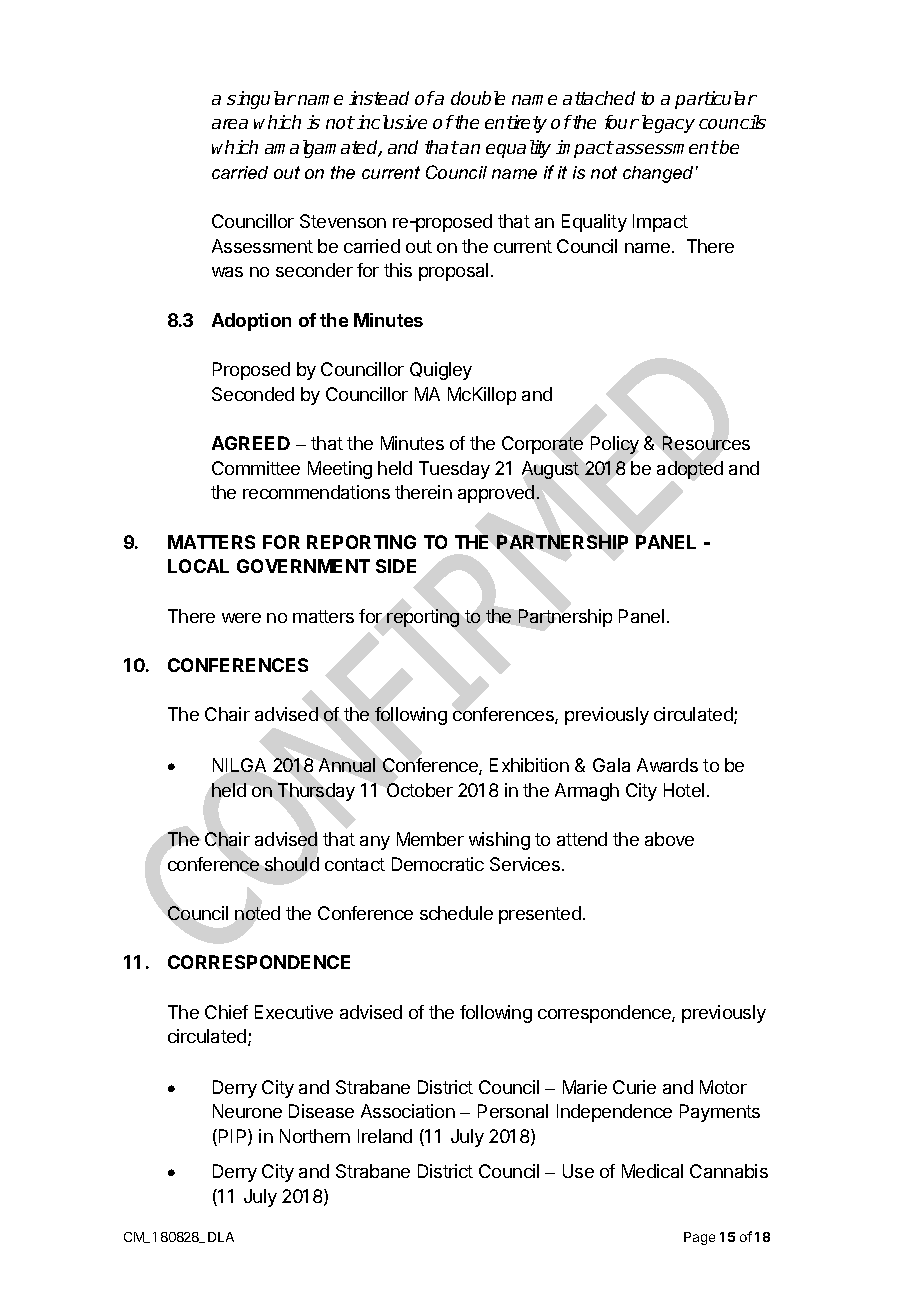 The image size is (924, 1308). I want to click on were, so click(241, 618).
